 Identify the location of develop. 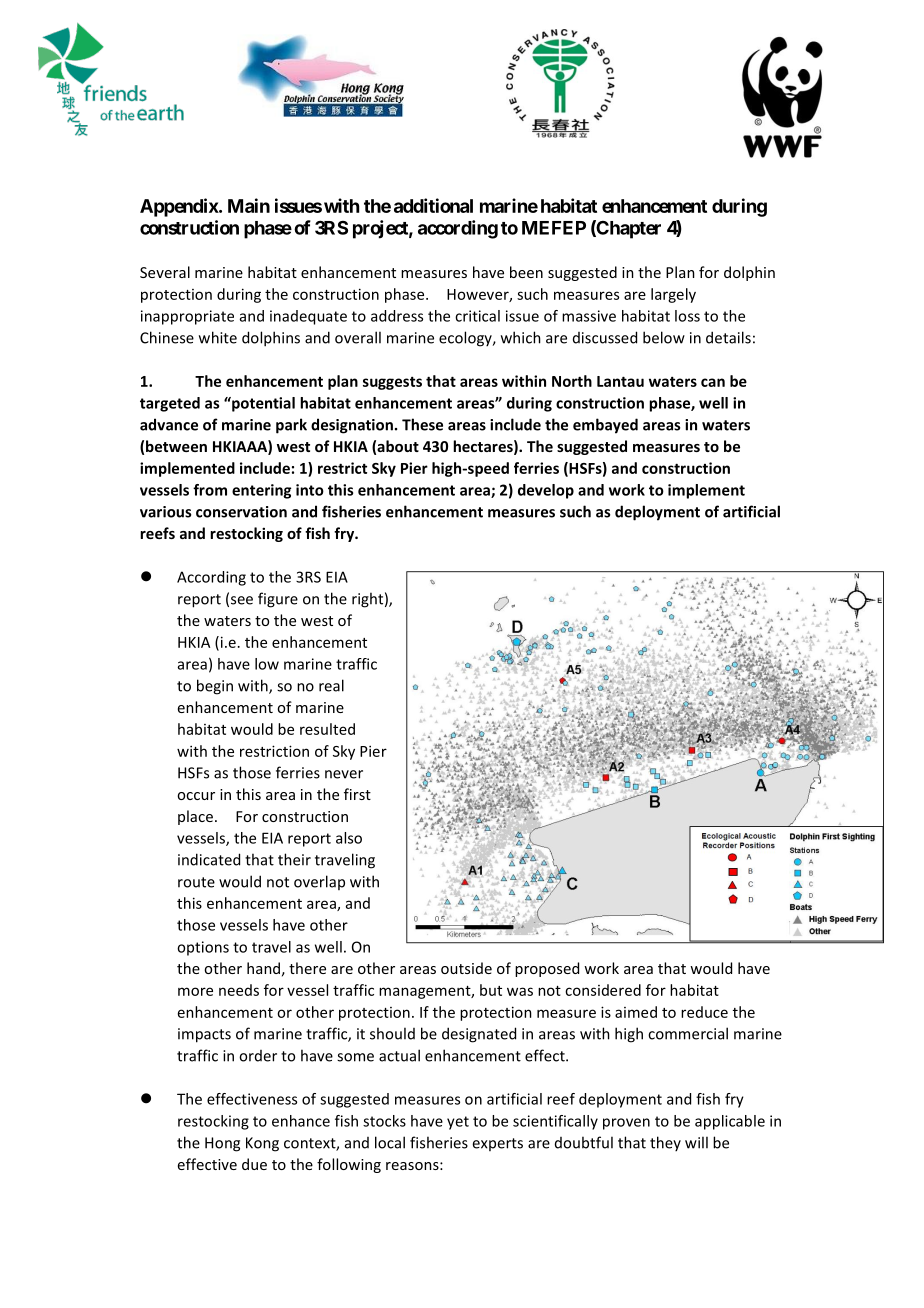
(546, 491).
